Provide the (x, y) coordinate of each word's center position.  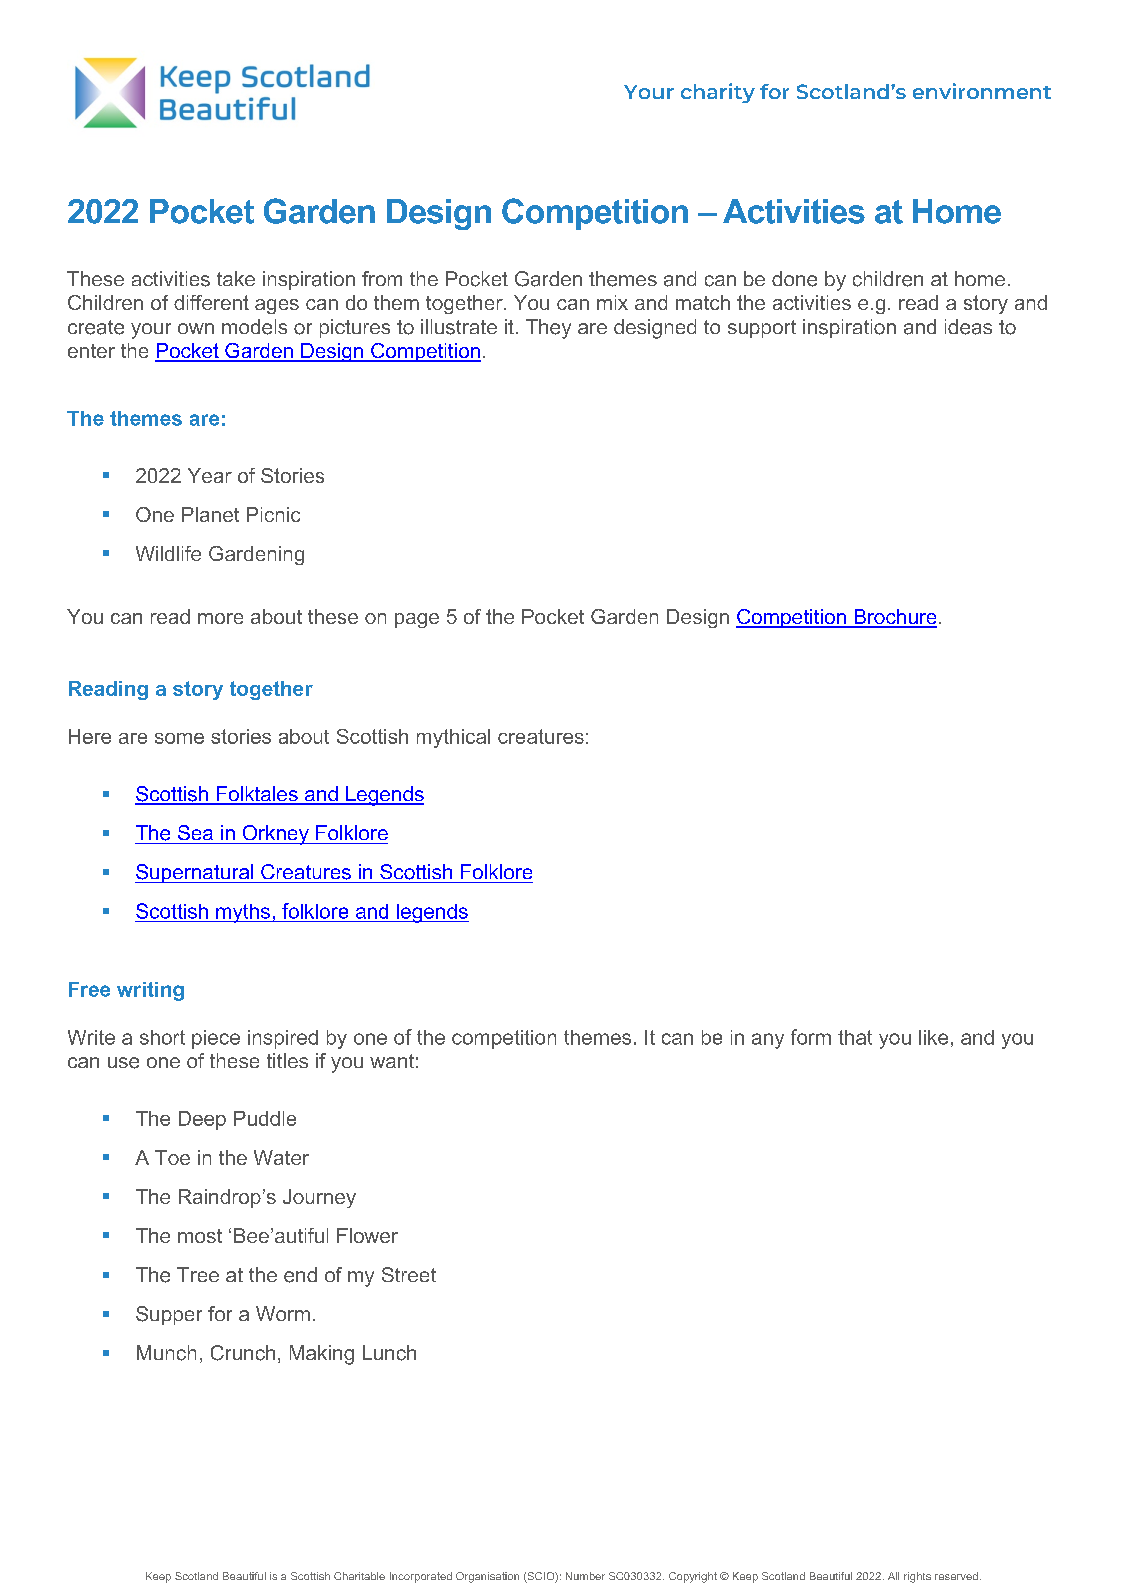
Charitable (359, 1576)
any (768, 1041)
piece (216, 1039)
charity (718, 93)
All (893, 1576)
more (220, 618)
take (236, 278)
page (417, 620)
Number (585, 1576)
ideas (968, 327)
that (855, 1037)
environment (982, 91)
